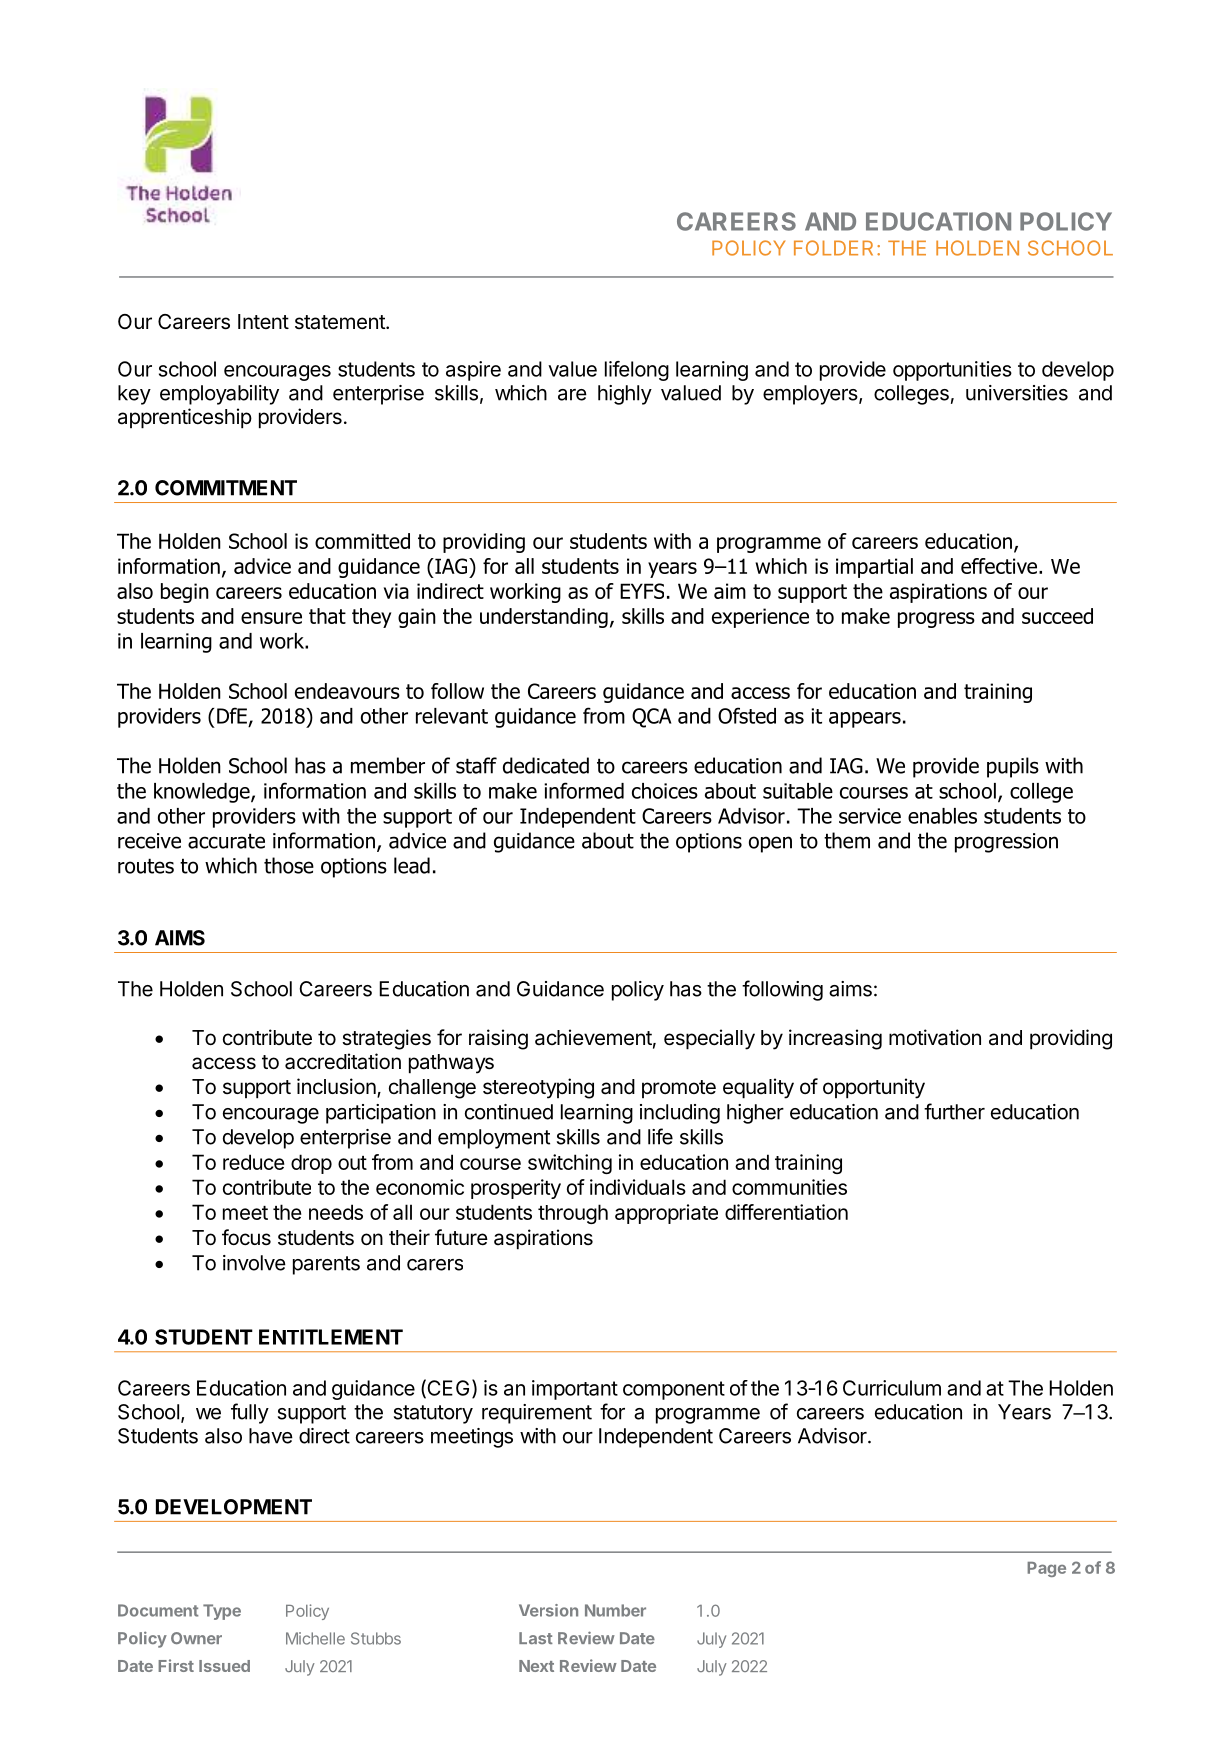 This image has height=1741, width=1231. Describe the element at coordinates (954, 1111) in the image. I see `further` at that location.
